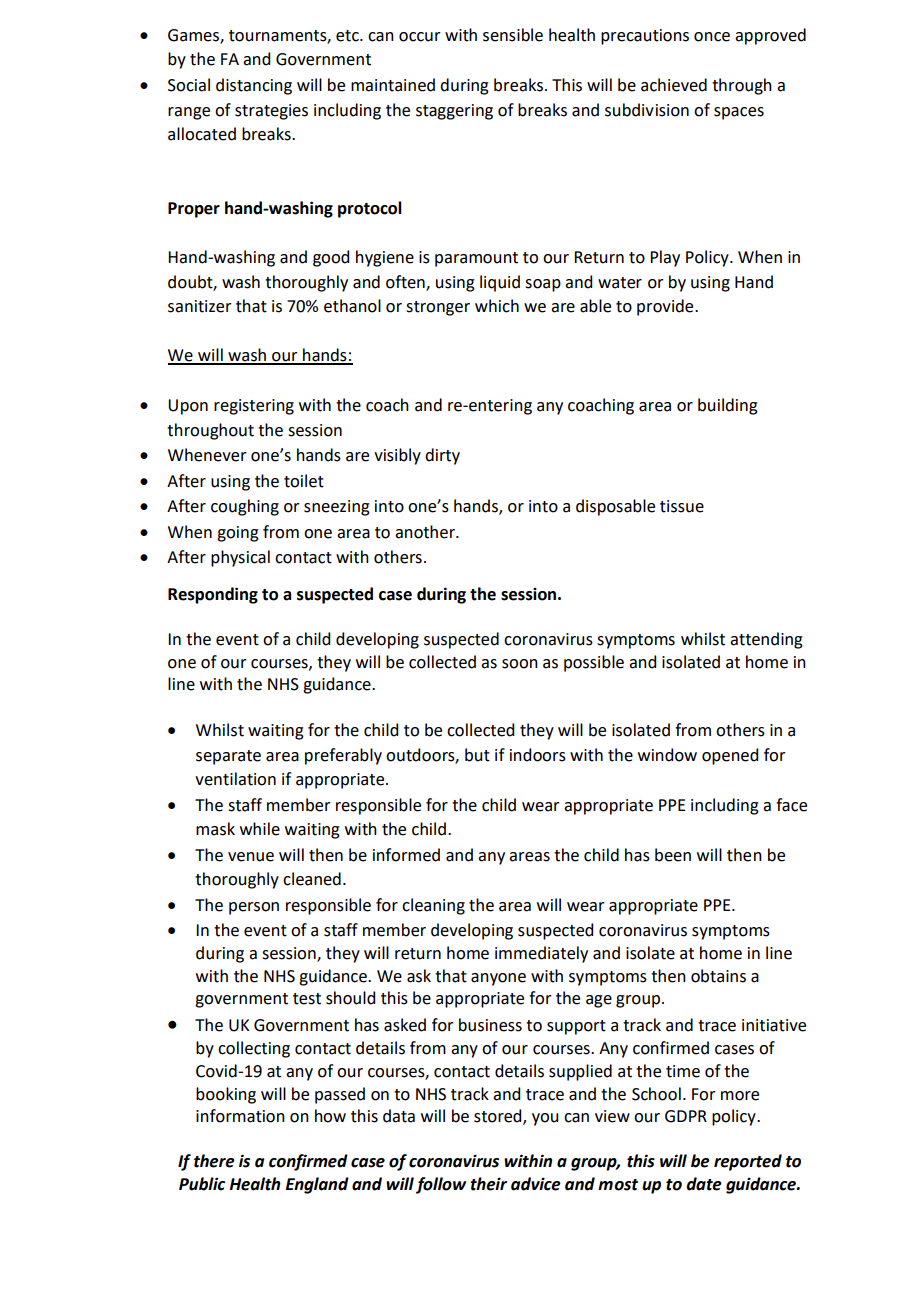 The width and height of the screenshot is (924, 1307). I want to click on distancing, so click(254, 86).
